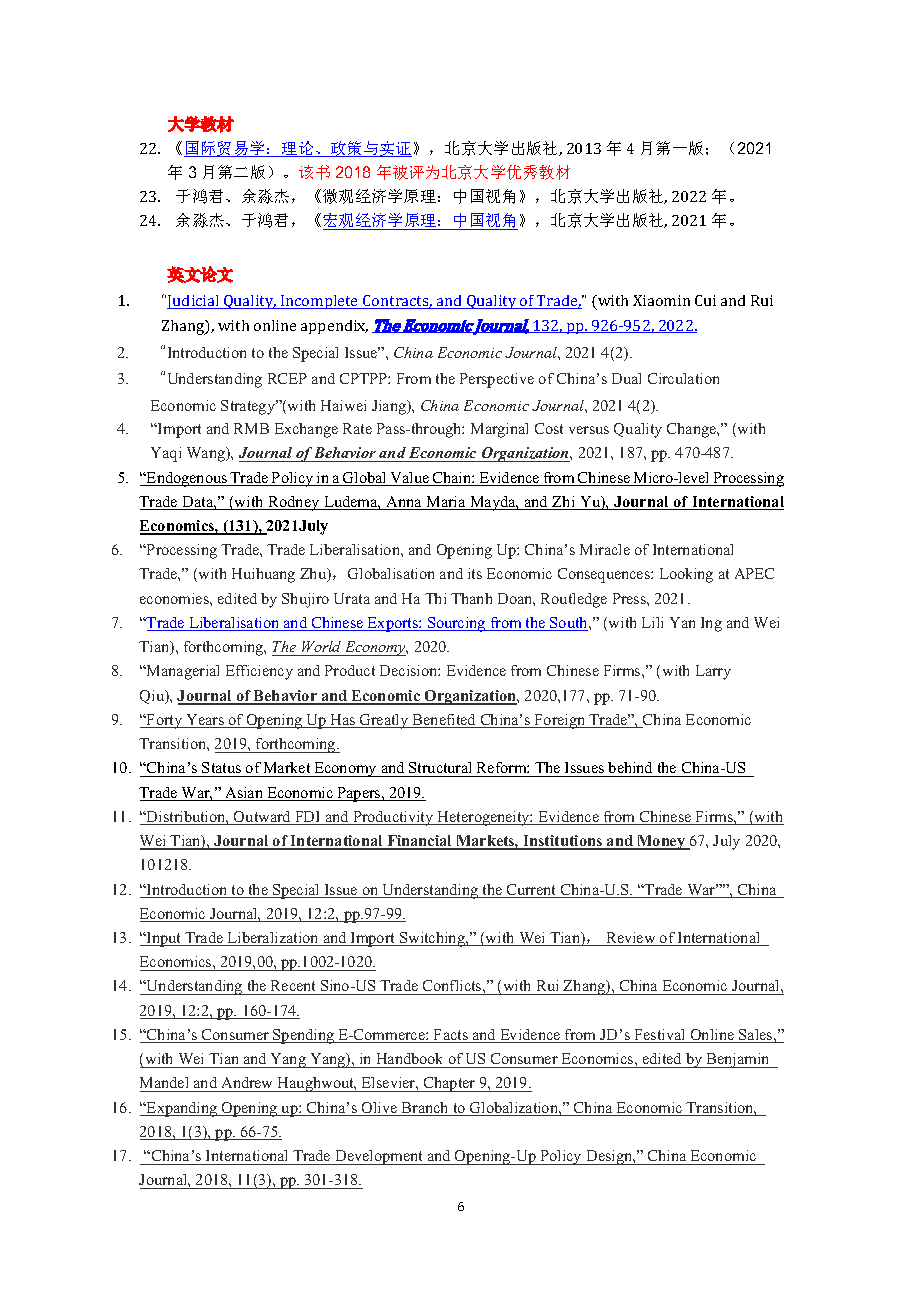  What do you see at coordinates (222, 769) in the screenshot?
I see `Status` at bounding box center [222, 769].
